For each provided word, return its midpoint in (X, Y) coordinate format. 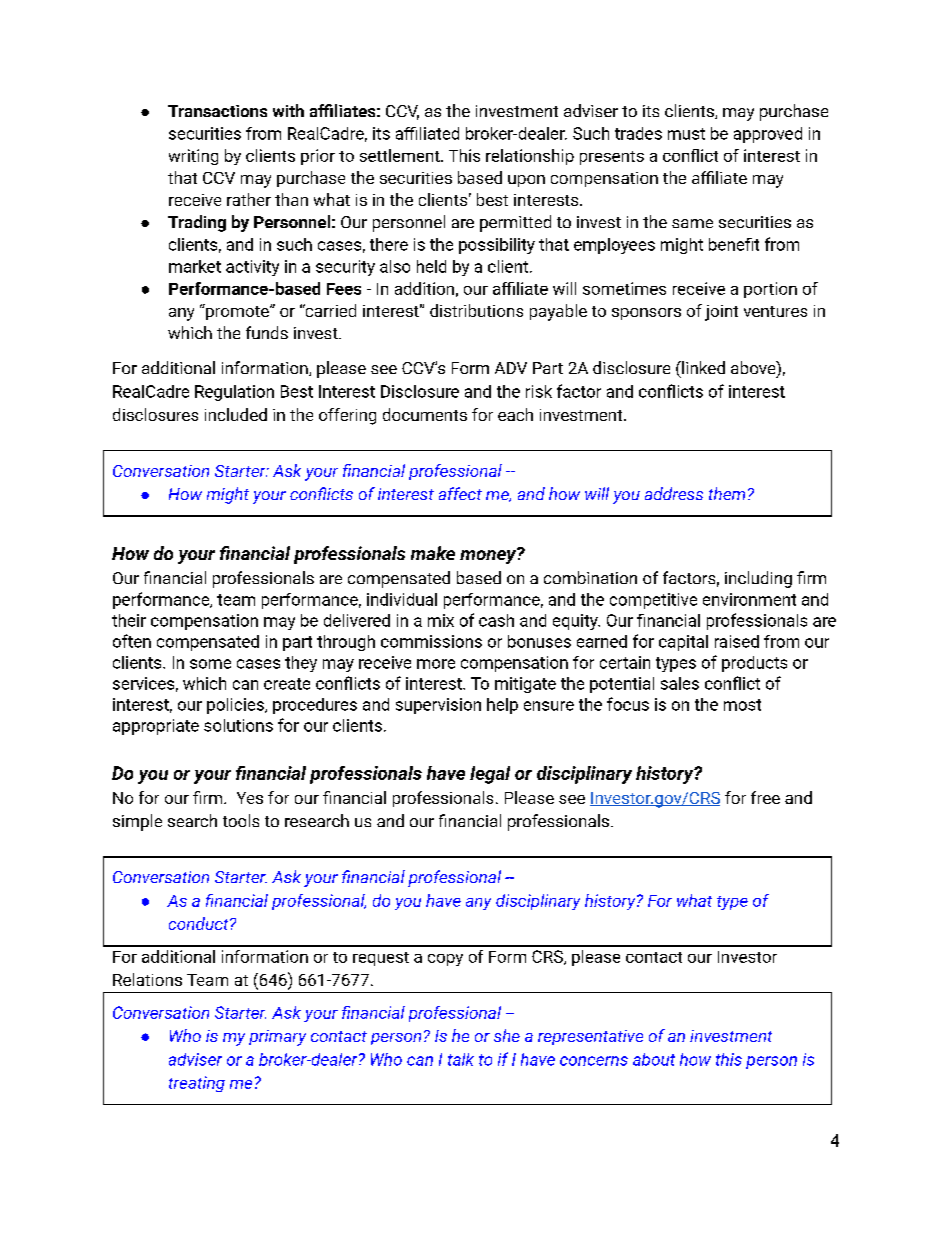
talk (461, 1059)
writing (193, 157)
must (686, 134)
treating (197, 1084)
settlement (401, 155)
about (654, 1059)
